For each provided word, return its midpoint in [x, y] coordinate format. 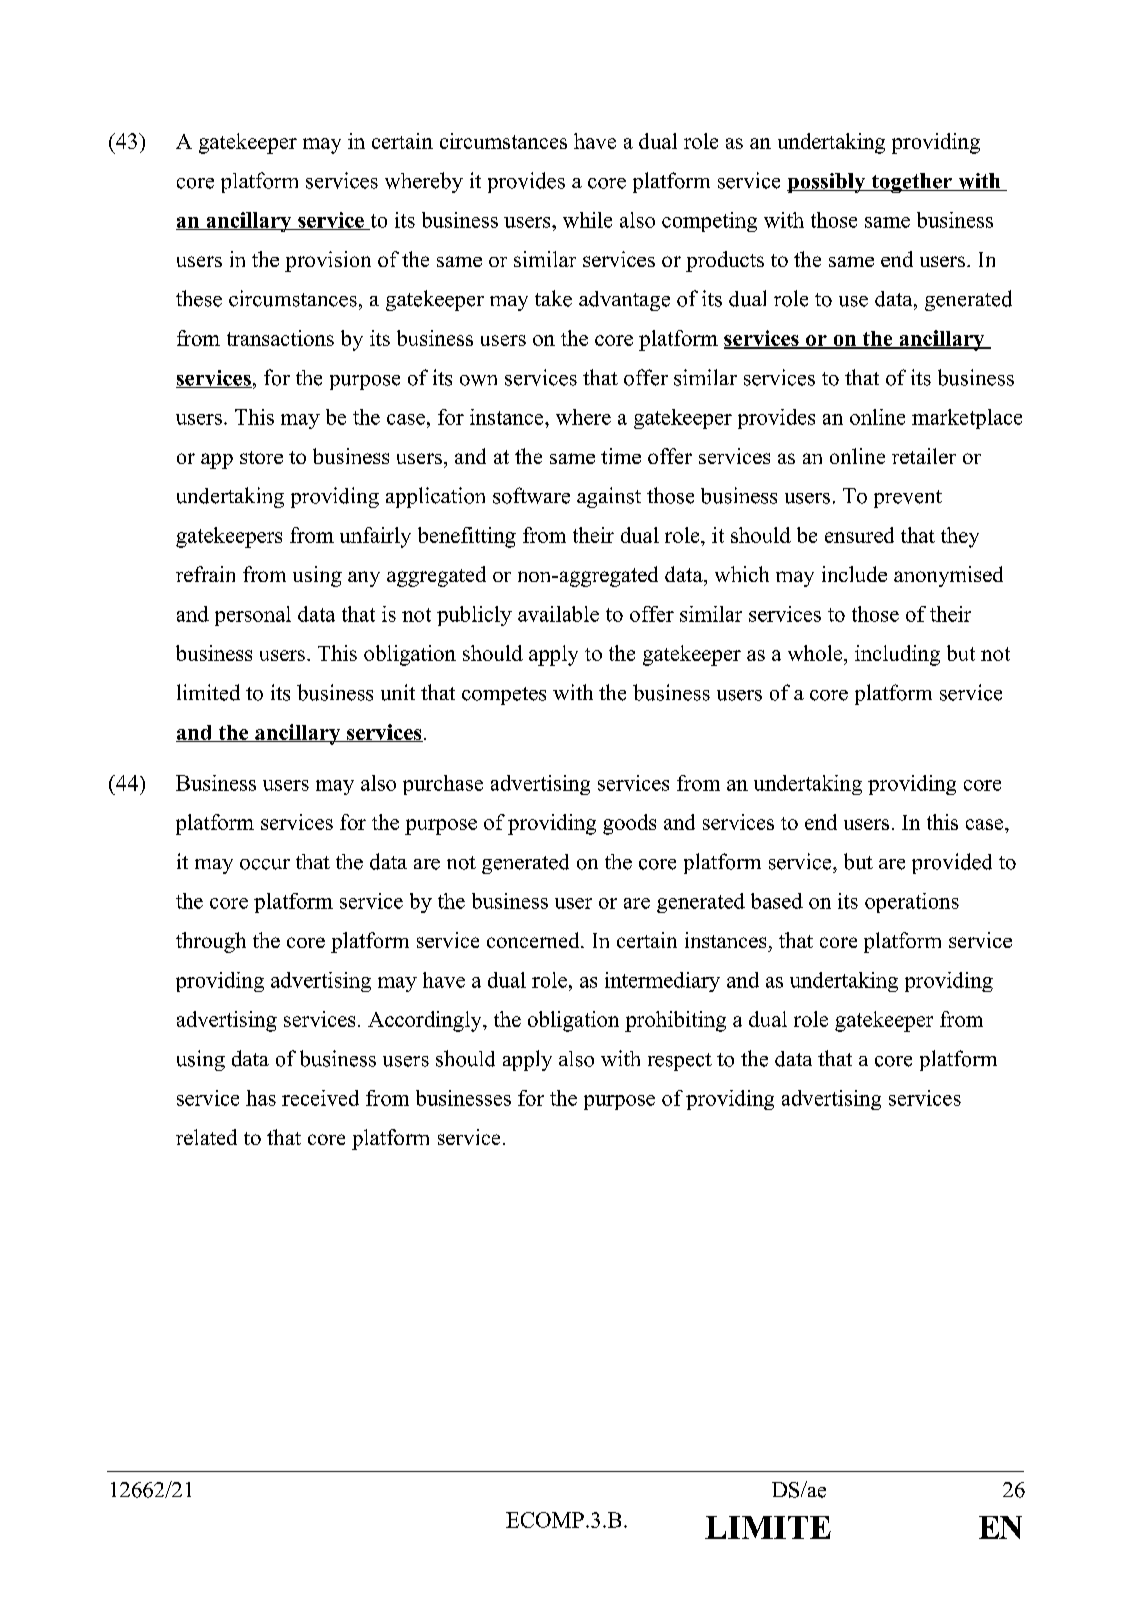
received [320, 1098]
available [558, 614]
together [912, 183]
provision [328, 261]
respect [680, 1062]
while [587, 220]
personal [253, 616]
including [897, 655]
